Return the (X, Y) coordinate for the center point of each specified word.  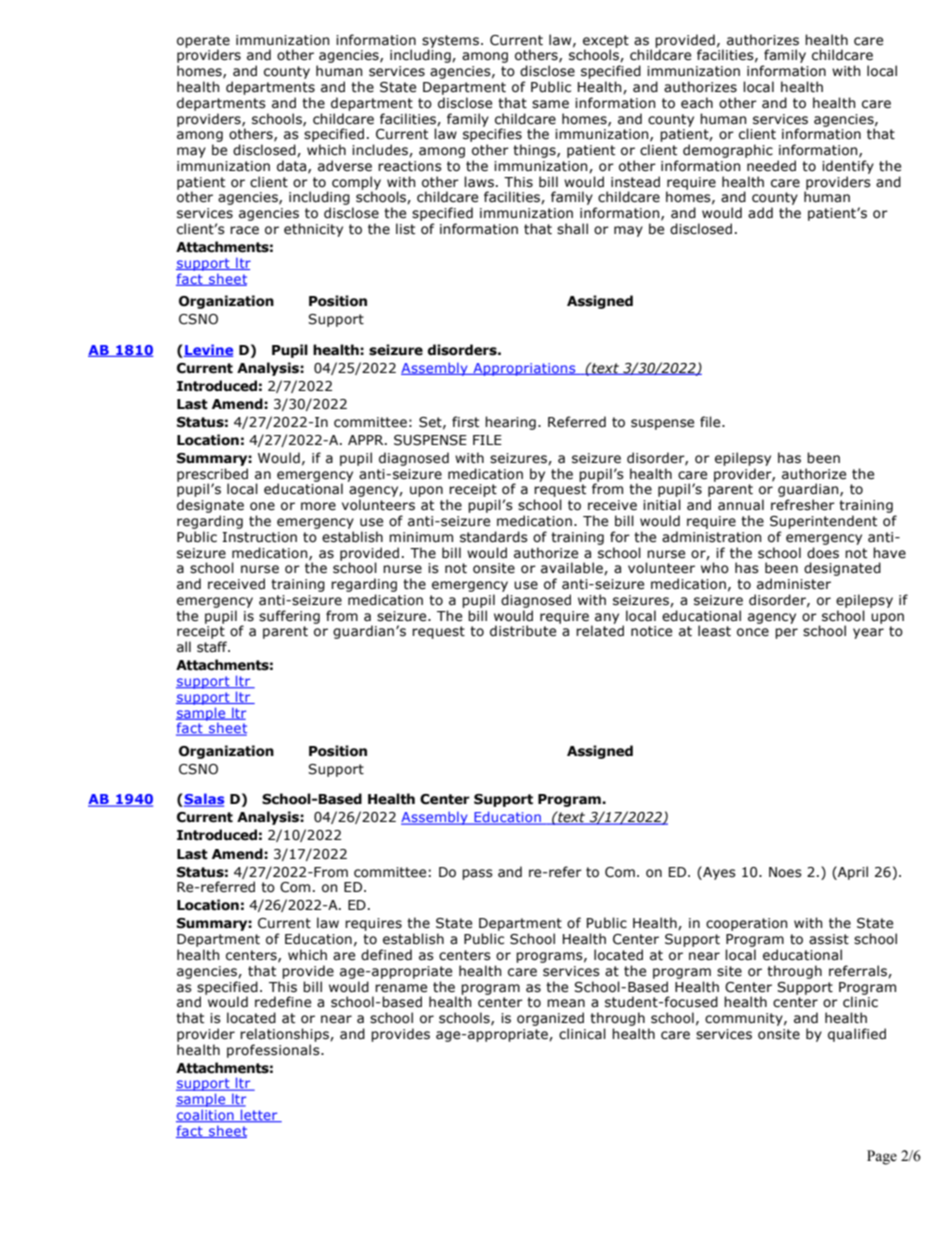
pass (477, 874)
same (550, 104)
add (760, 213)
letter (259, 1115)
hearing (510, 423)
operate (203, 42)
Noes (785, 872)
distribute (523, 631)
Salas (204, 800)
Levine (208, 350)
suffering (289, 617)
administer (794, 584)
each (697, 103)
